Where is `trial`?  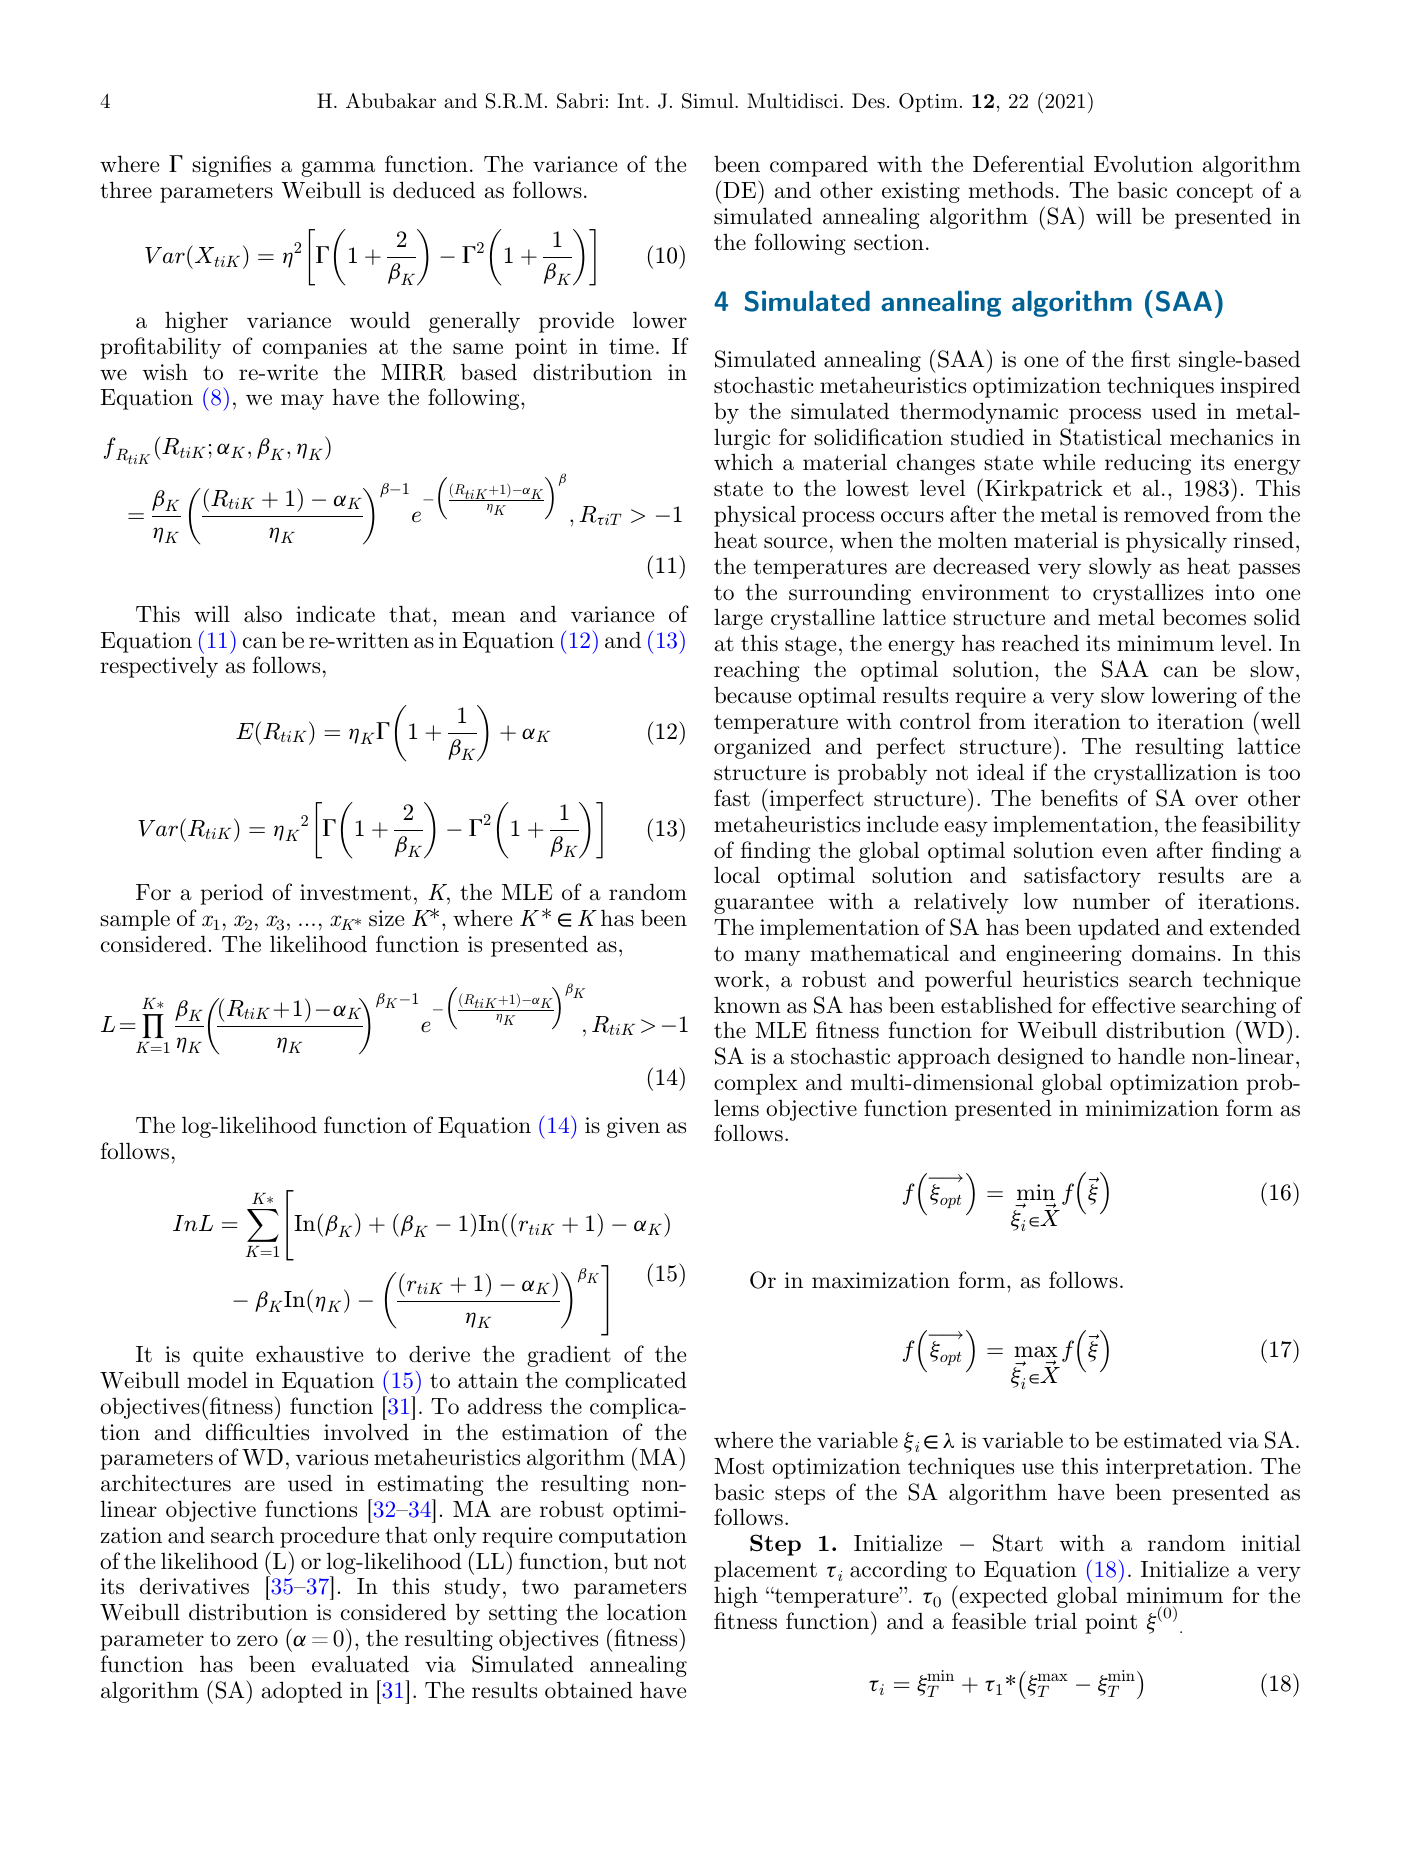
trial is located at coordinates (1056, 1621).
